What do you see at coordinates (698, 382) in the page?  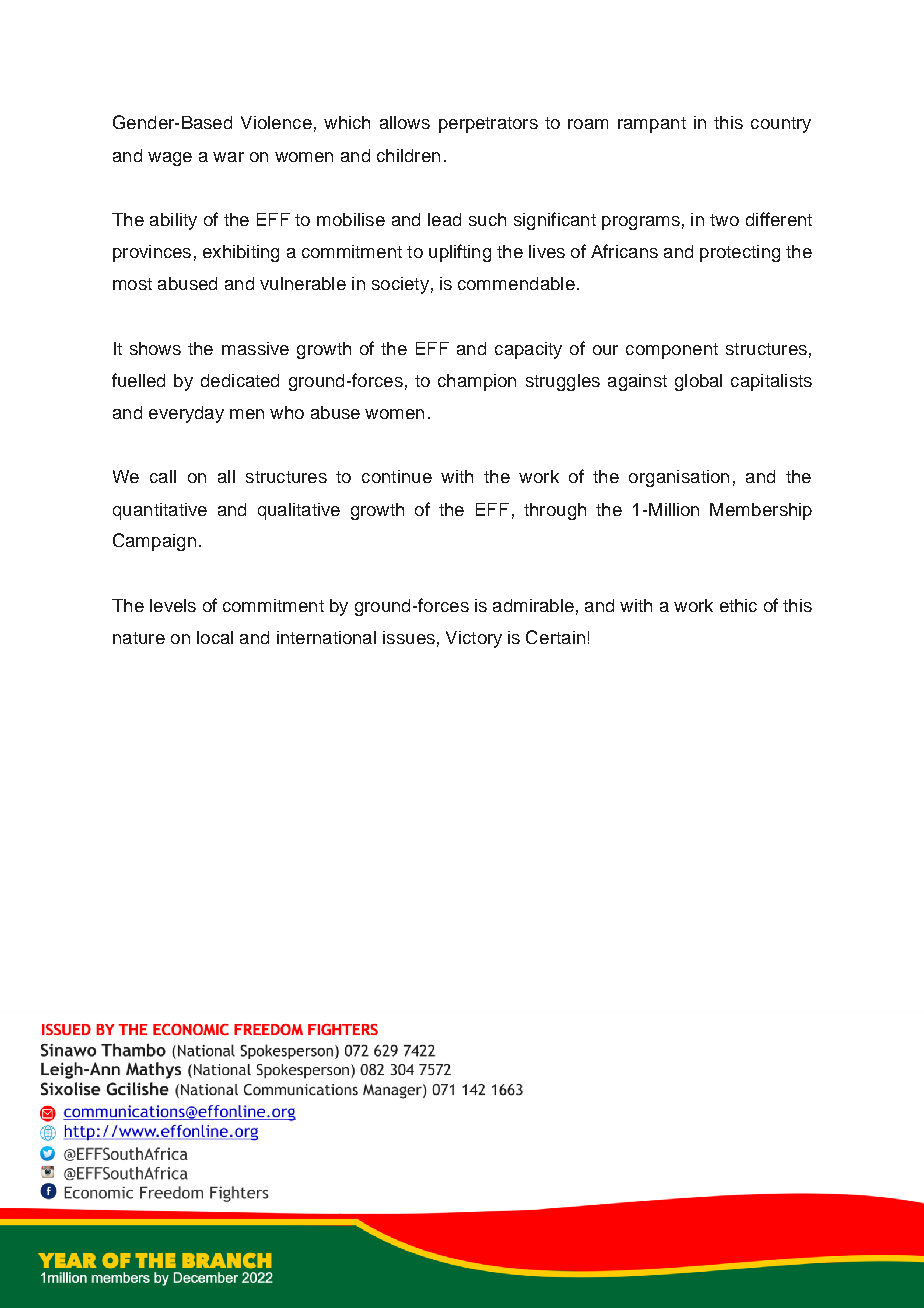 I see `global` at bounding box center [698, 382].
